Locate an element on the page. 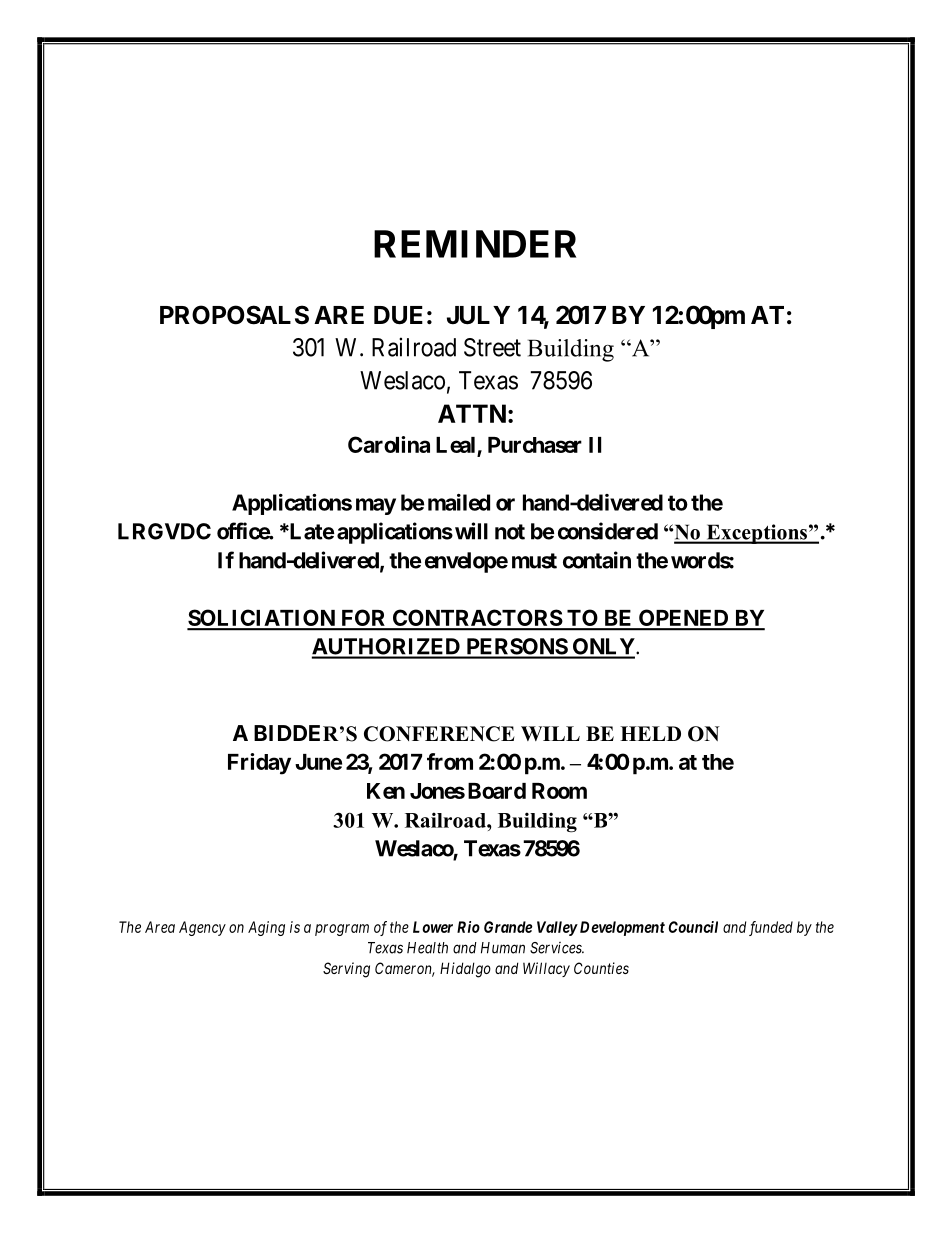  Agency is located at coordinates (202, 928).
